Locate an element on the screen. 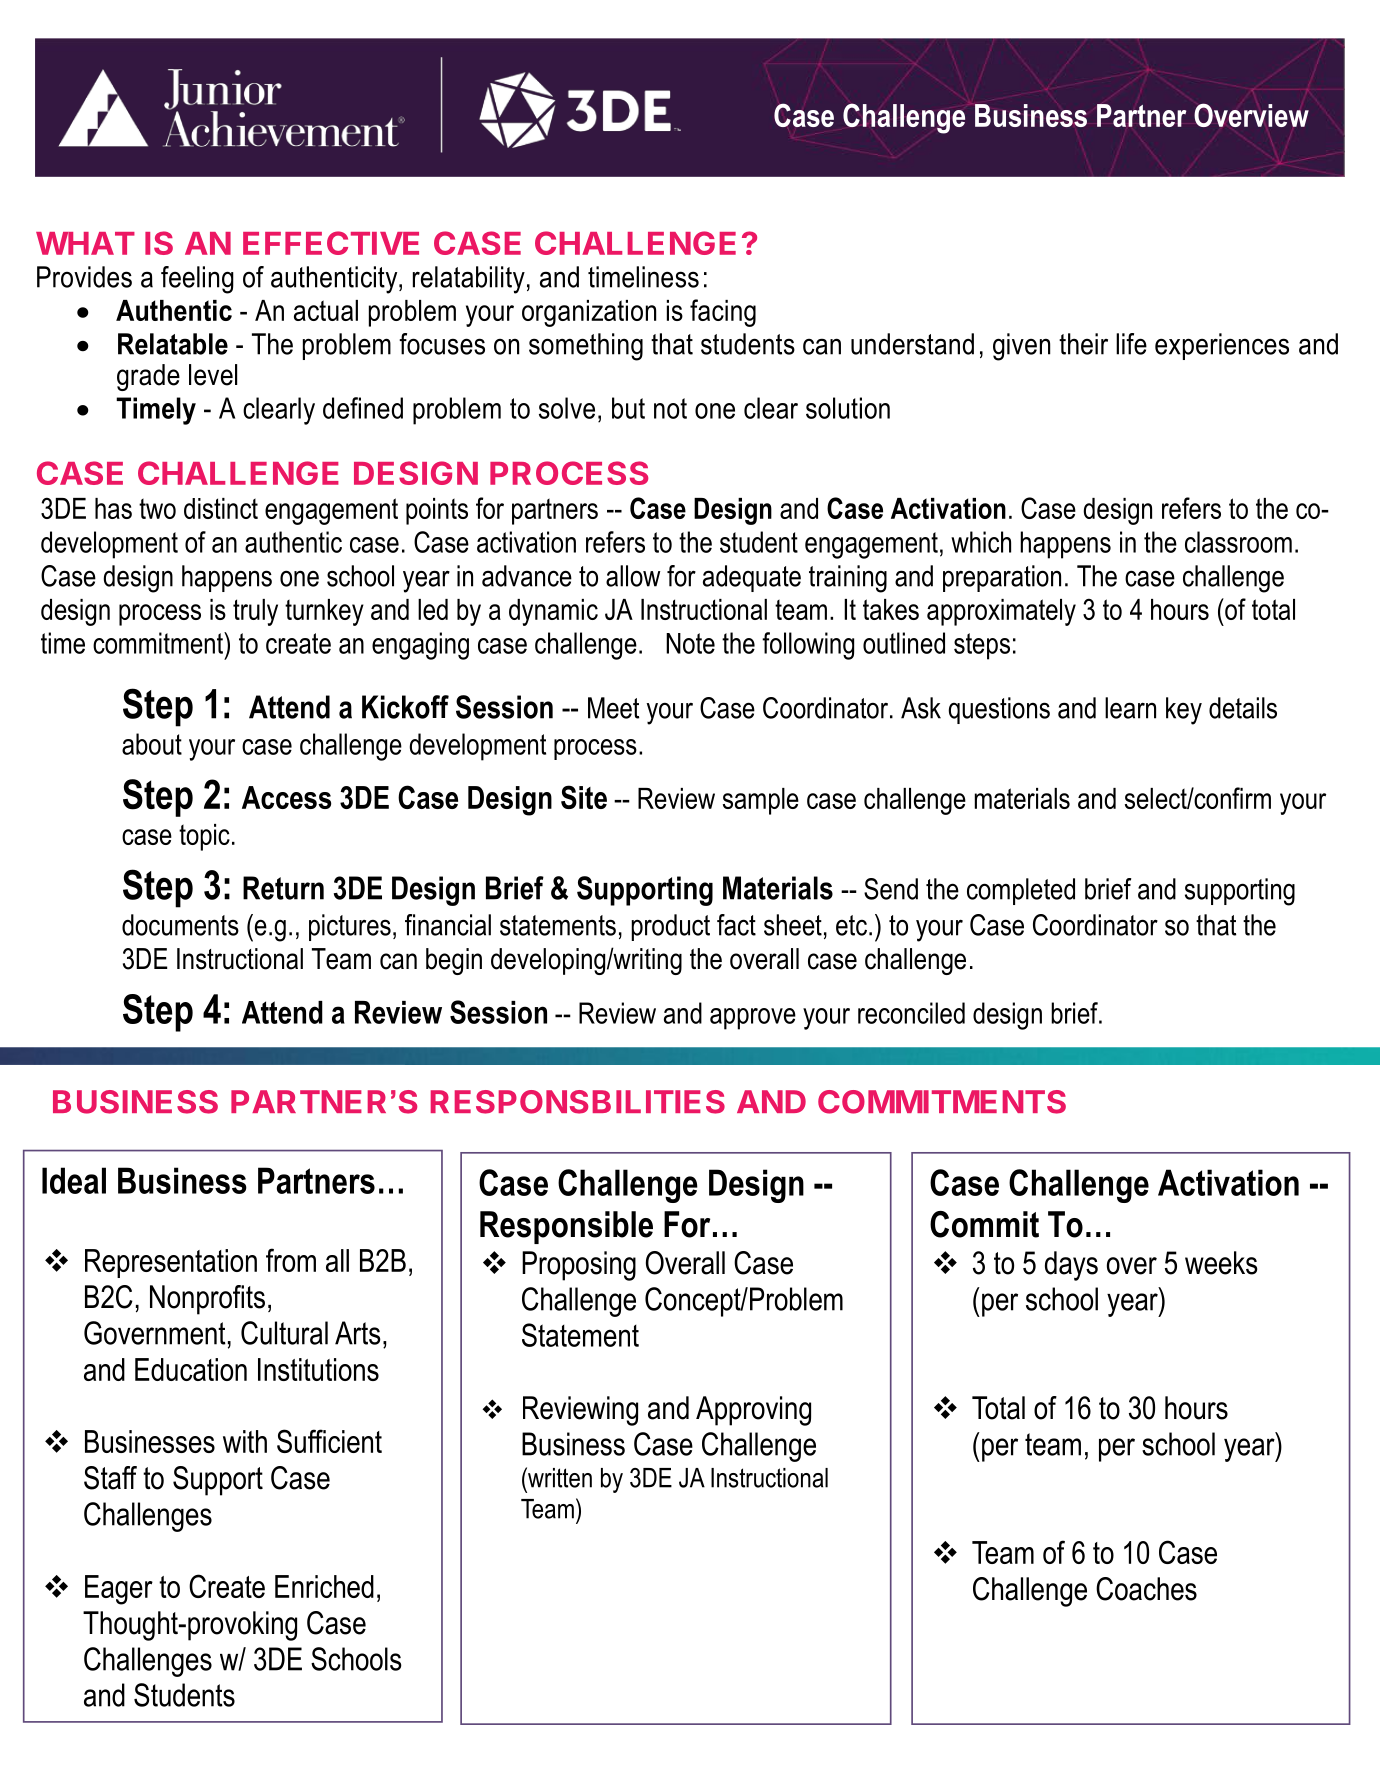 The width and height of the screenshot is (1380, 1785). Ideal is located at coordinates (74, 1180).
